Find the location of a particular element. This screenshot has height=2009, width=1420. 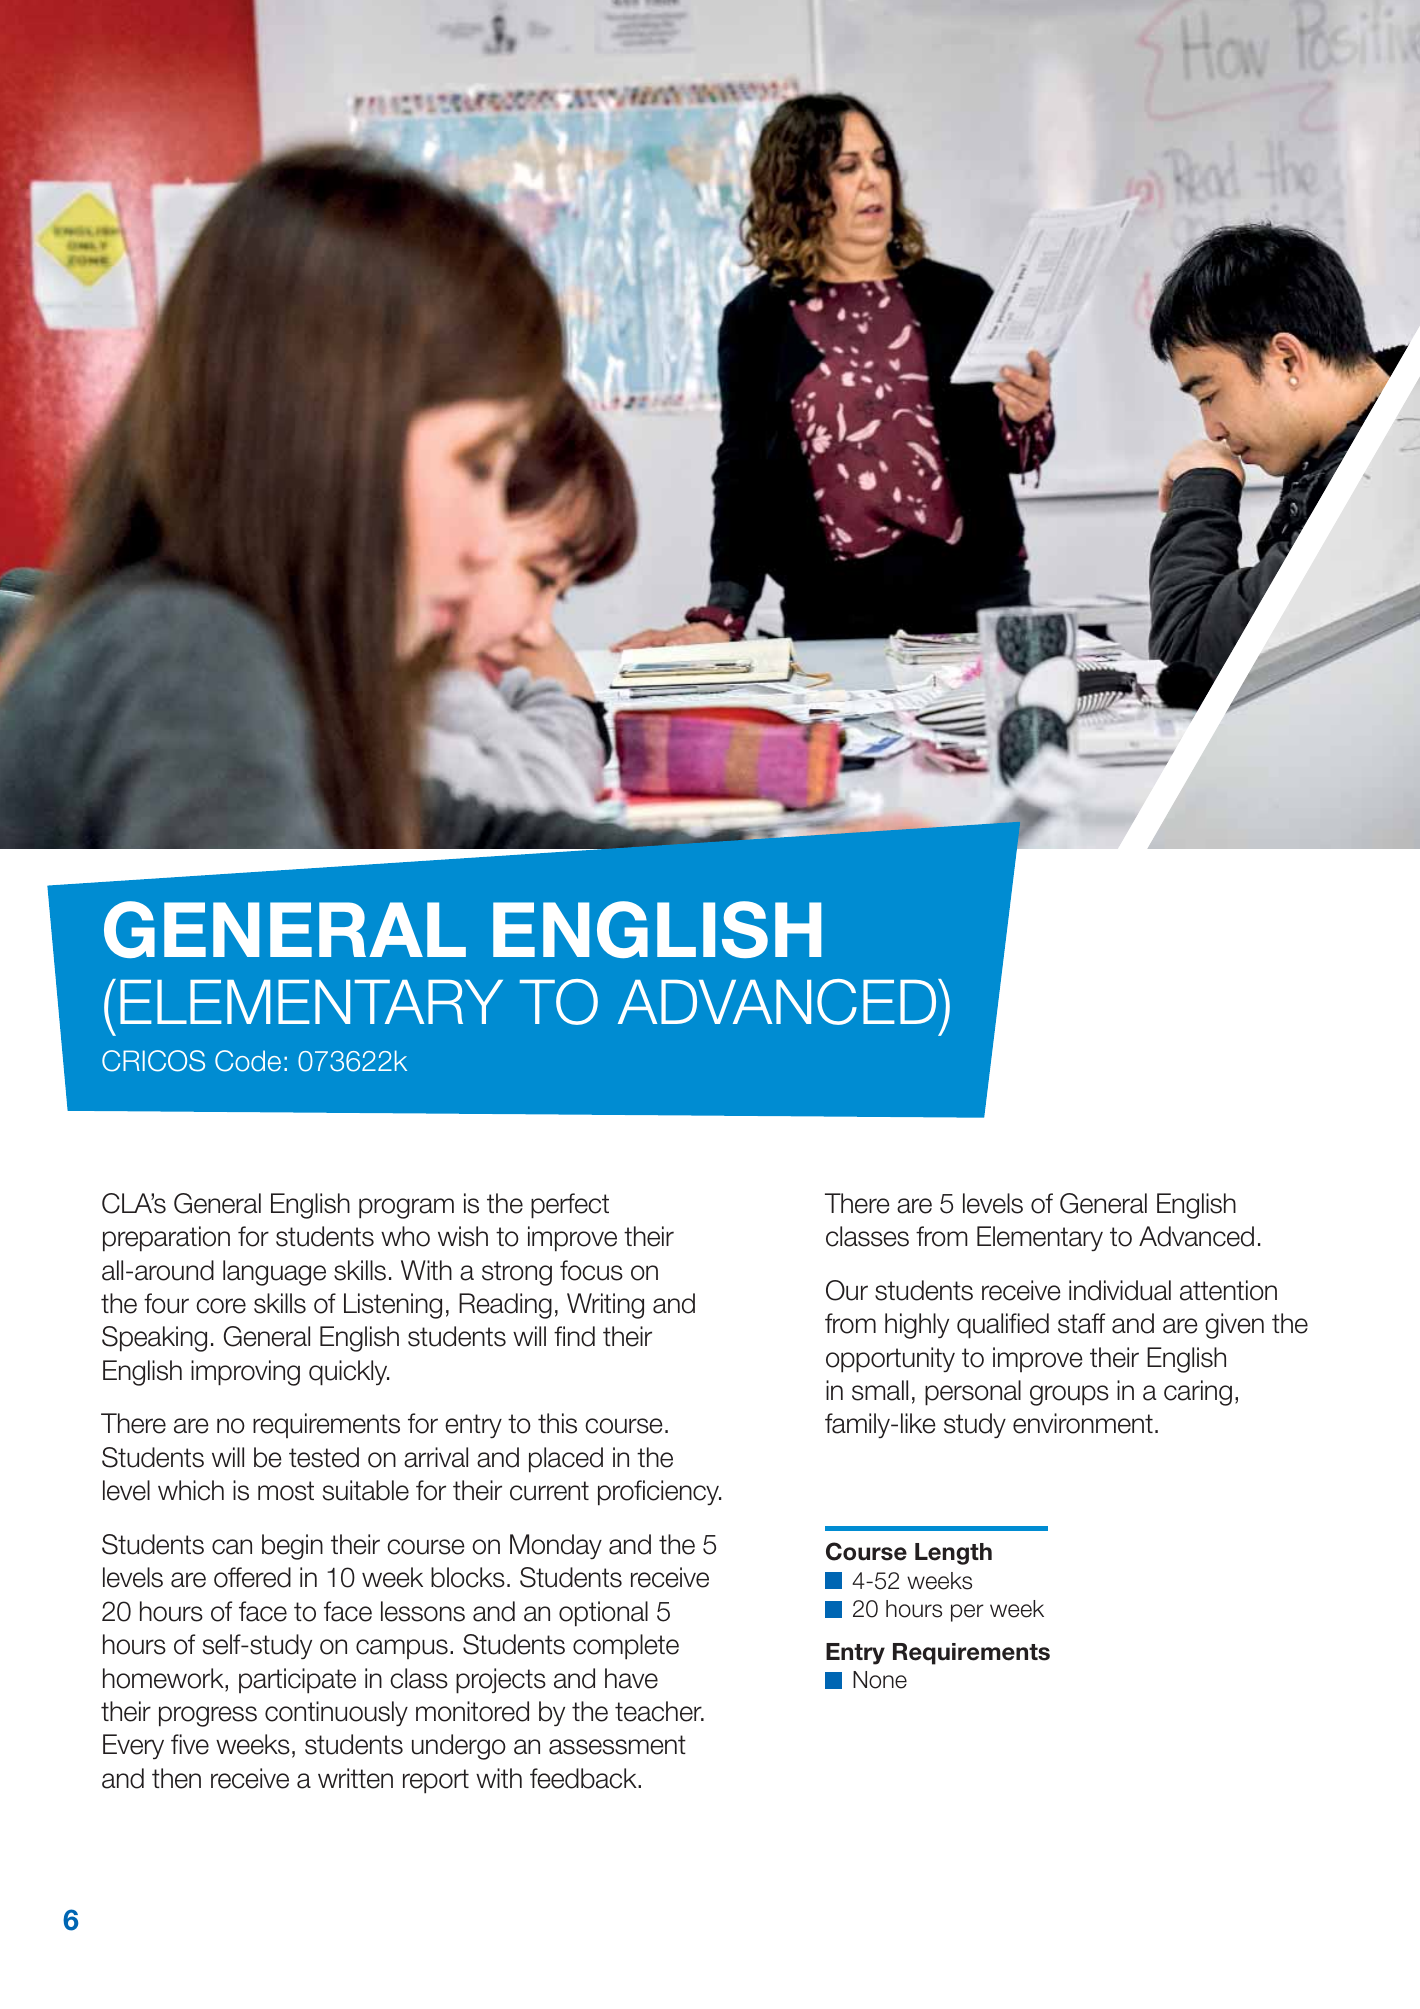

this is located at coordinates (557, 1423).
